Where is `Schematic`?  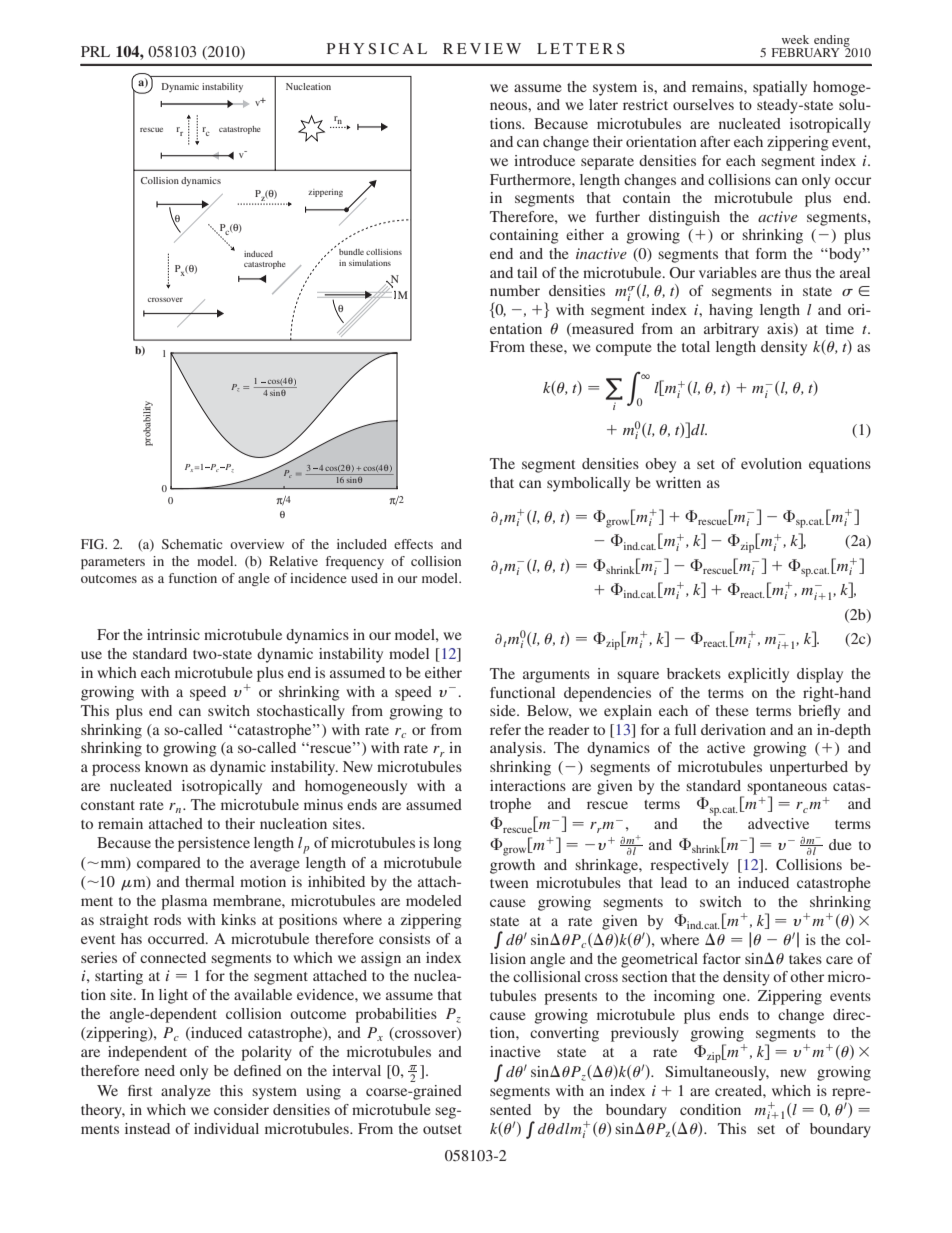 Schematic is located at coordinates (192, 544).
